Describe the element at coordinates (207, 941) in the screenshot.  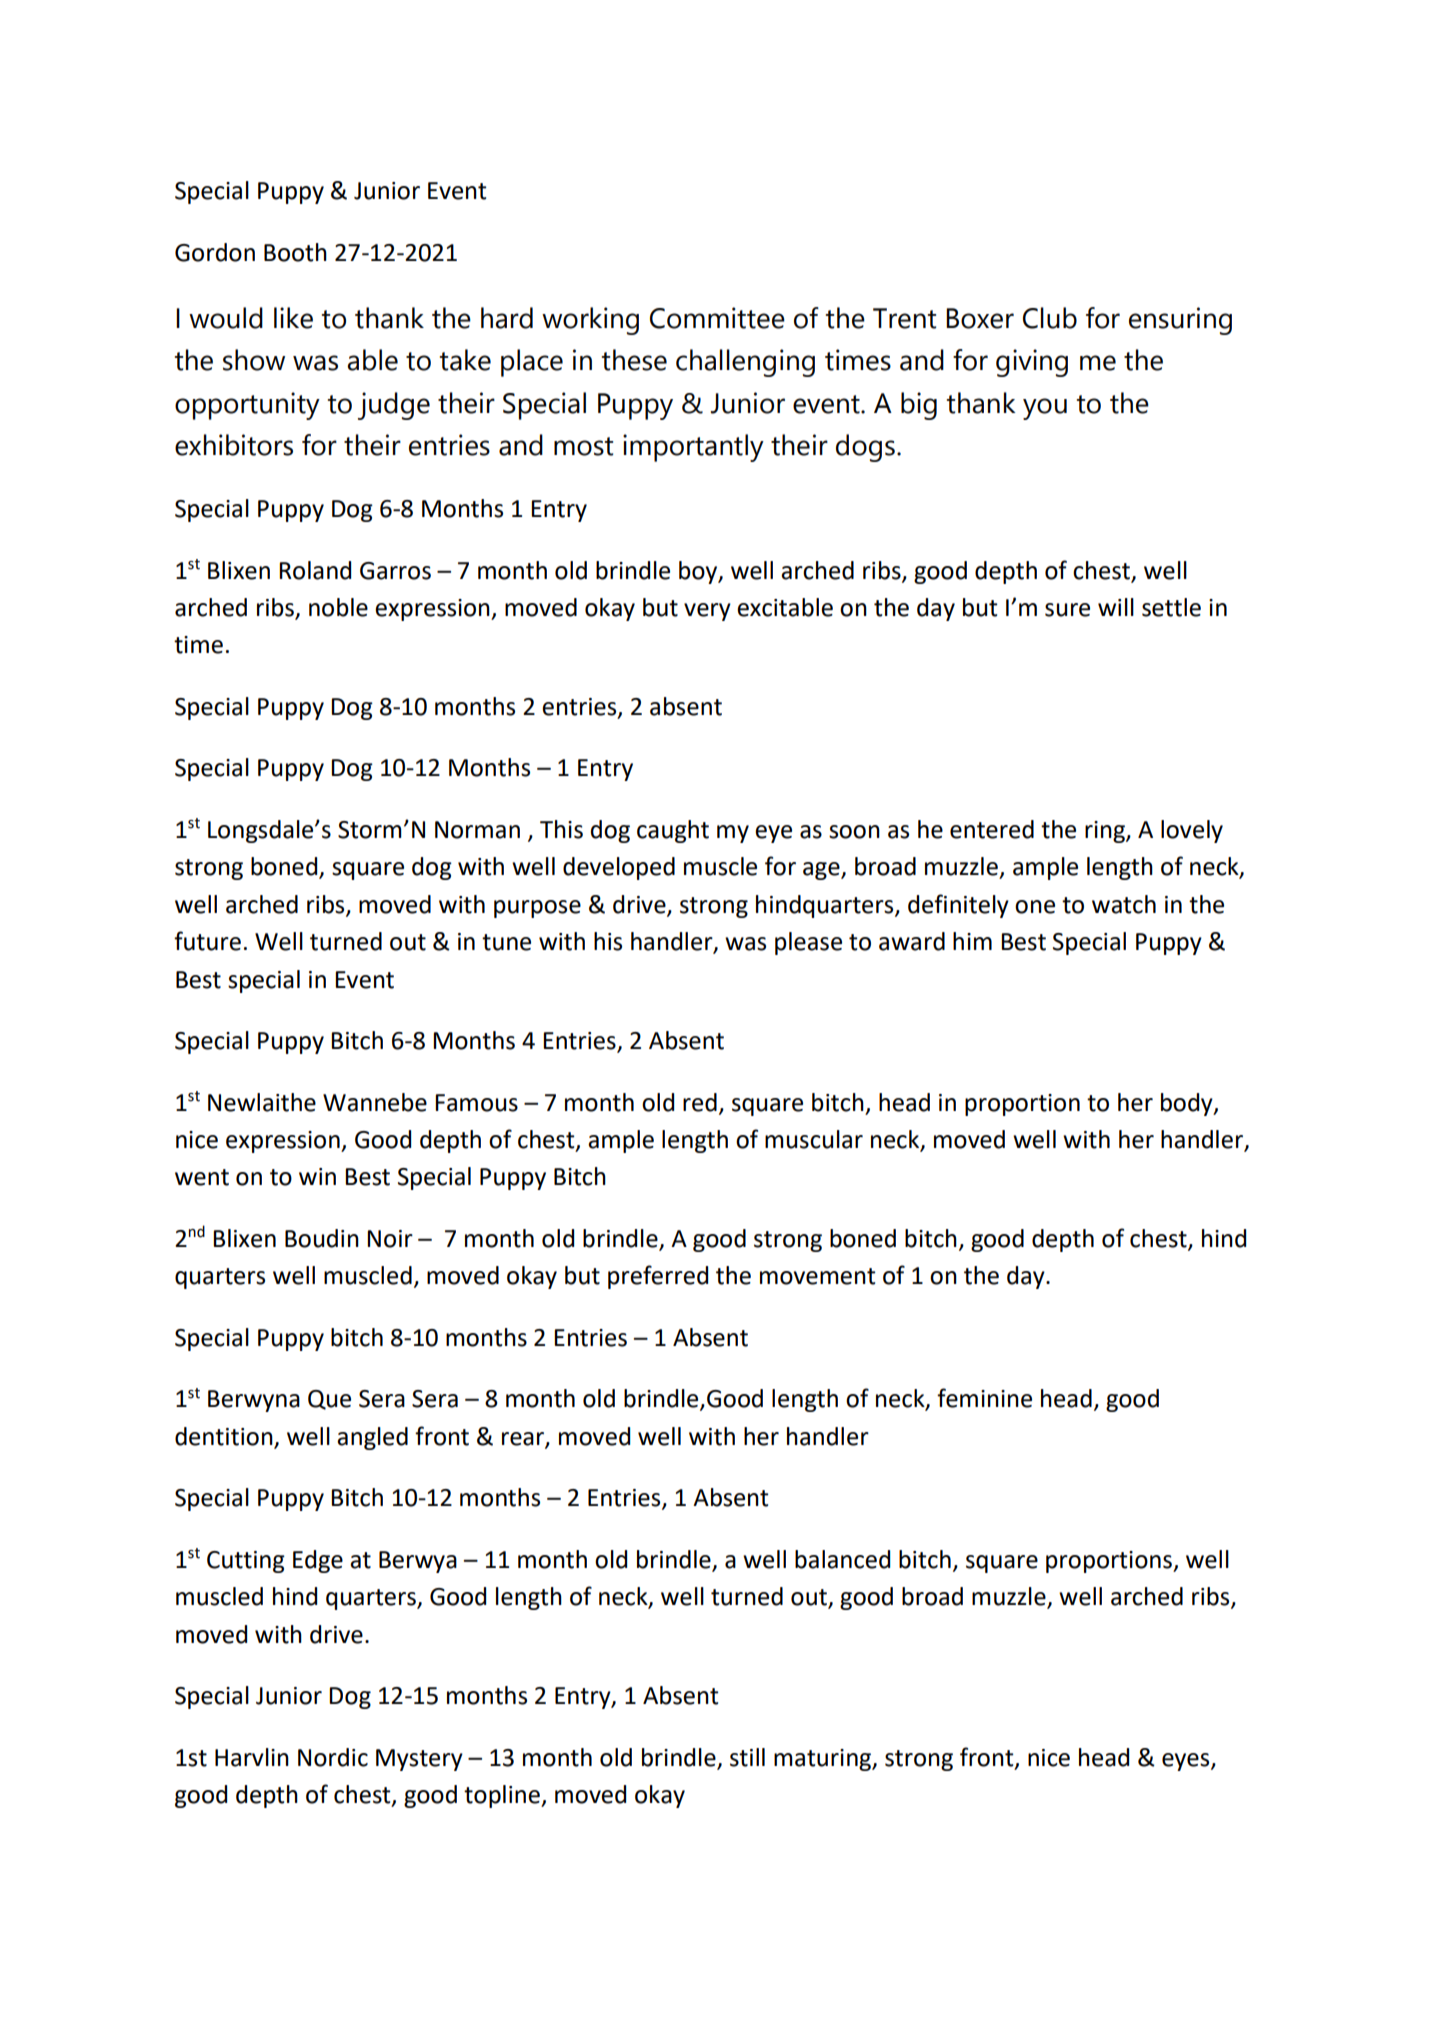
I see `future` at that location.
